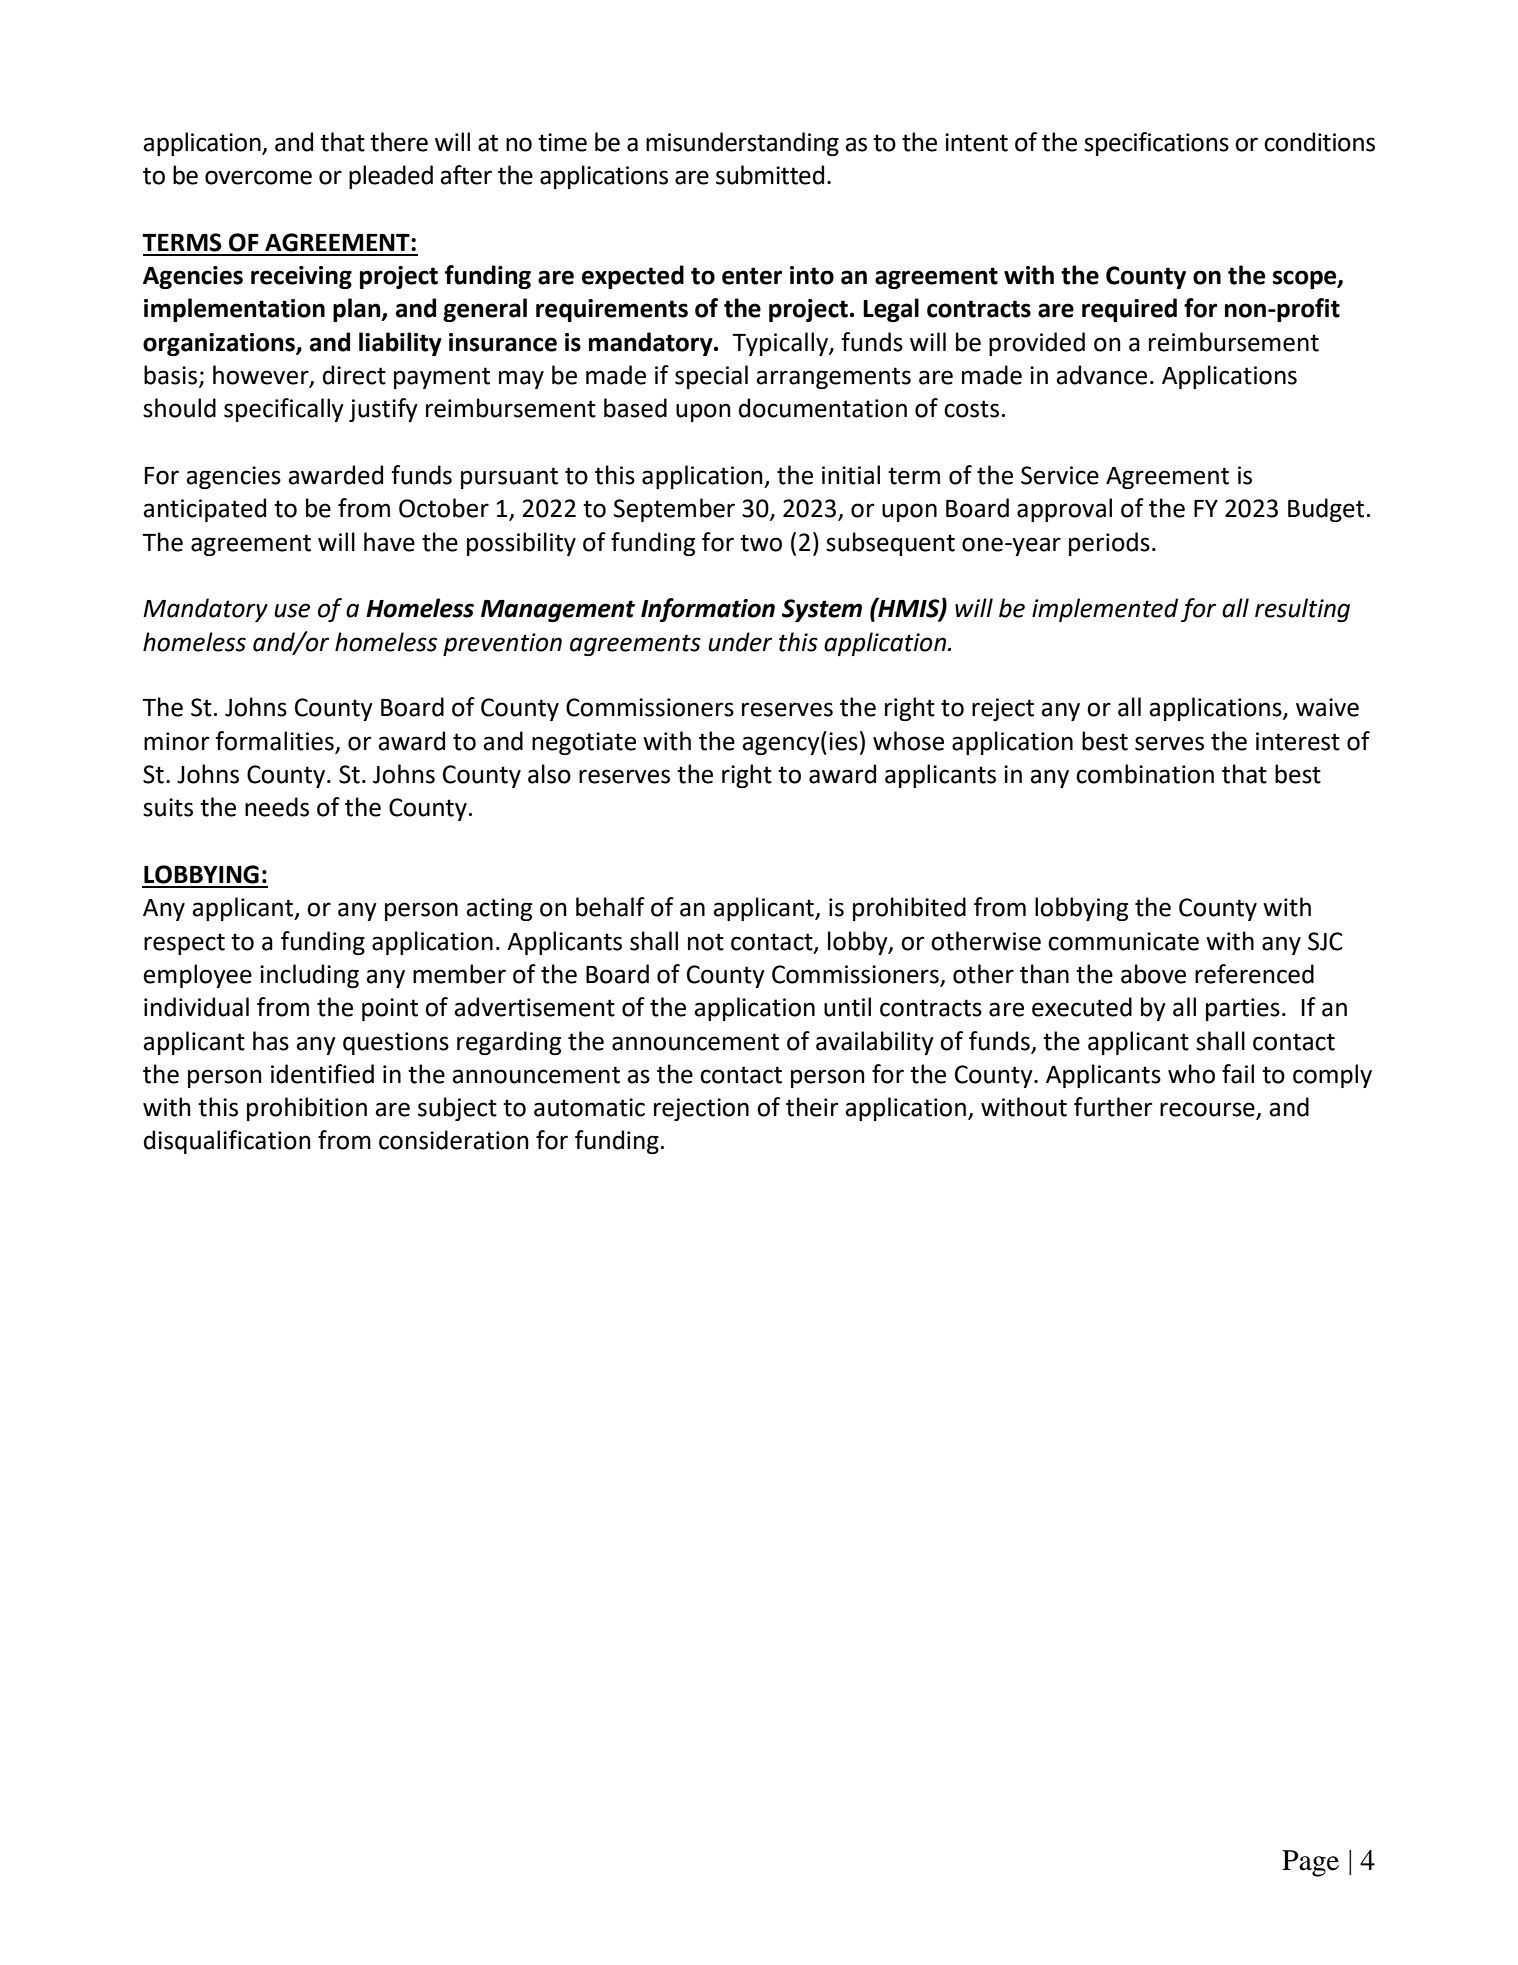  What do you see at coordinates (908, 741) in the page?
I see `whose` at bounding box center [908, 741].
